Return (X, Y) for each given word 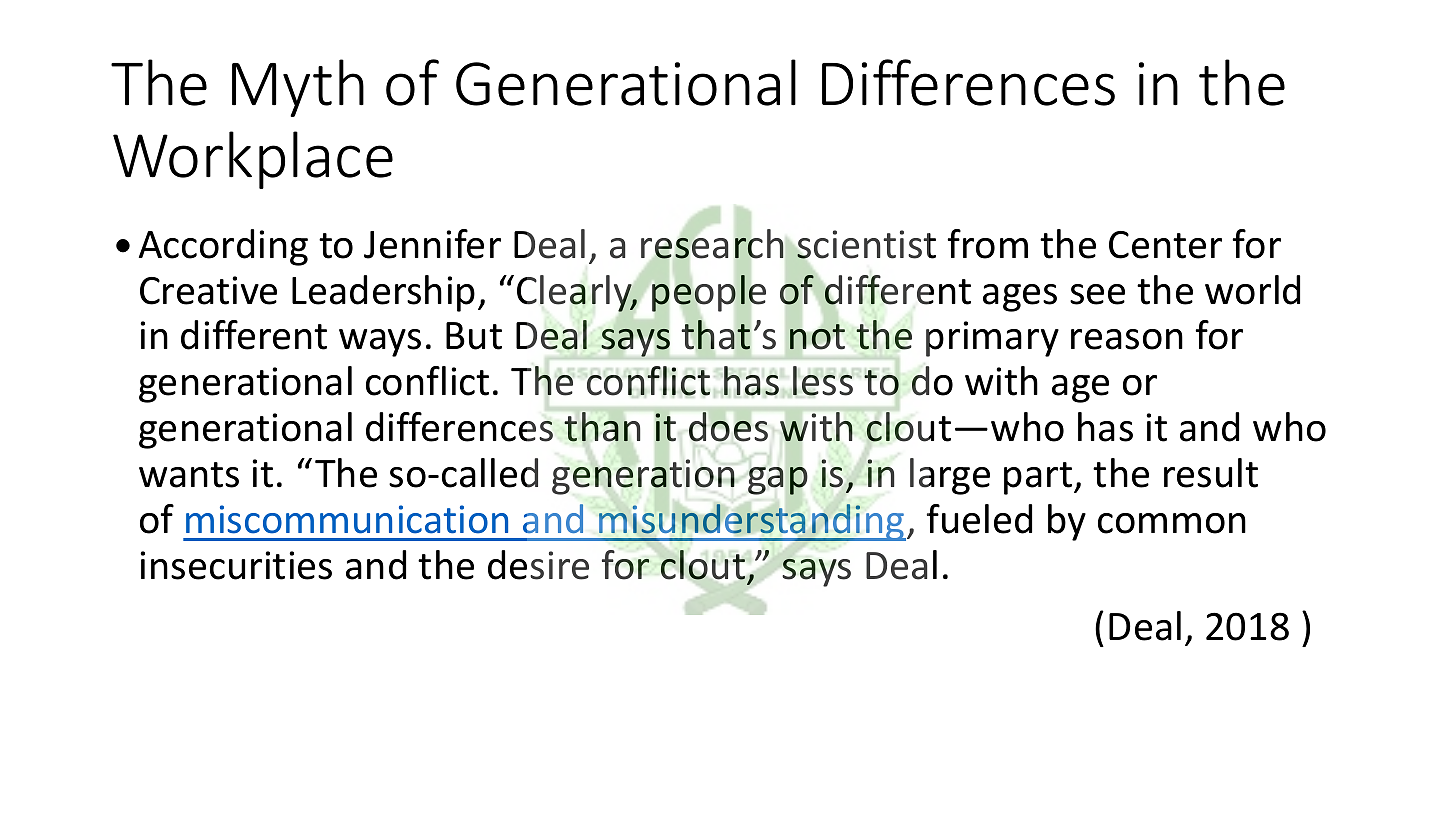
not (817, 337)
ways (380, 343)
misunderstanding (751, 522)
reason (1127, 339)
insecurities (236, 565)
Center (1165, 245)
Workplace (253, 160)
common (1172, 523)
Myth (298, 88)
